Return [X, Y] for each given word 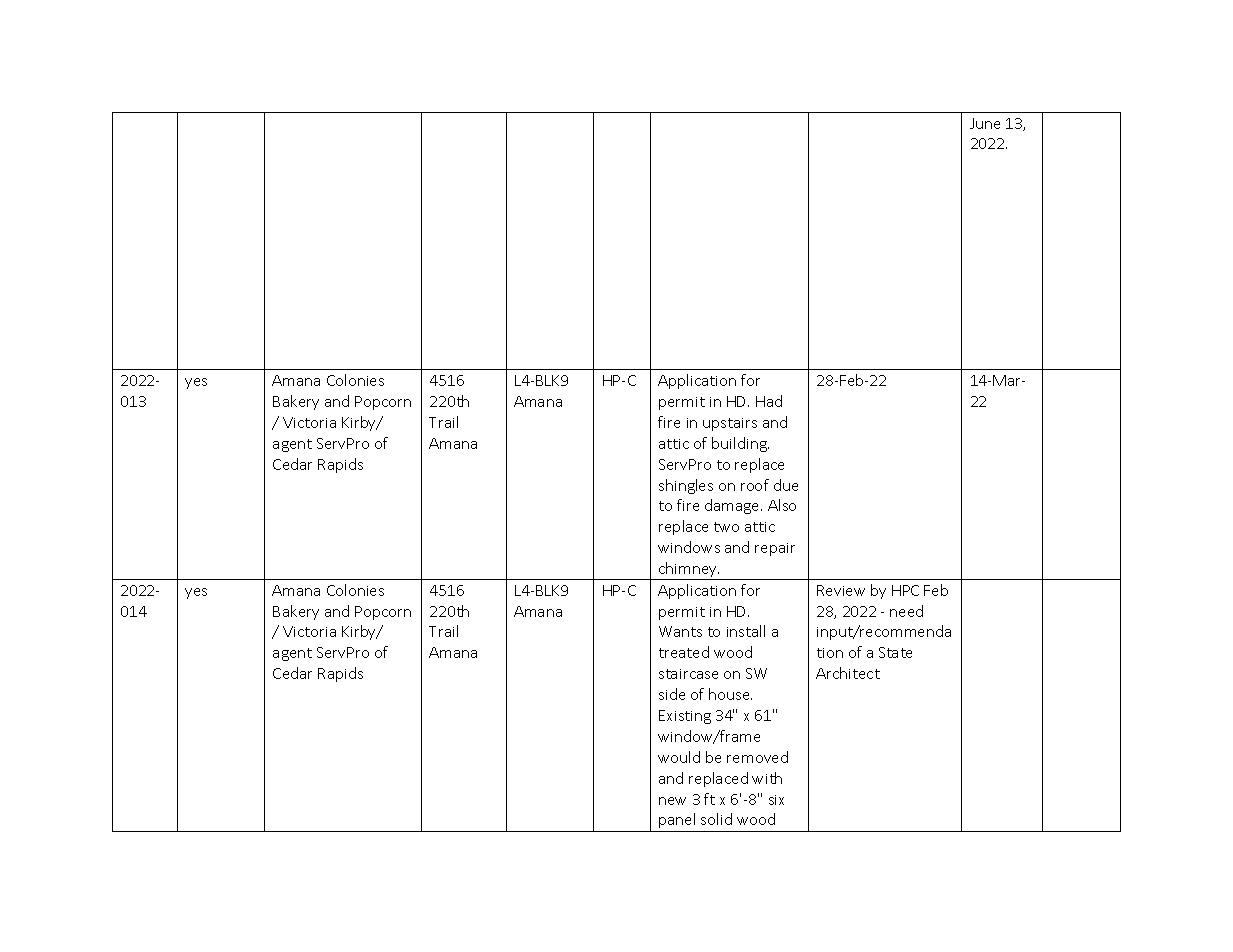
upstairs [730, 424]
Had [769, 401]
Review [841, 590]
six [776, 800]
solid [716, 819]
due [786, 485]
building [740, 444]
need [906, 611]
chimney [688, 571]
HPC [905, 590]
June [985, 123]
